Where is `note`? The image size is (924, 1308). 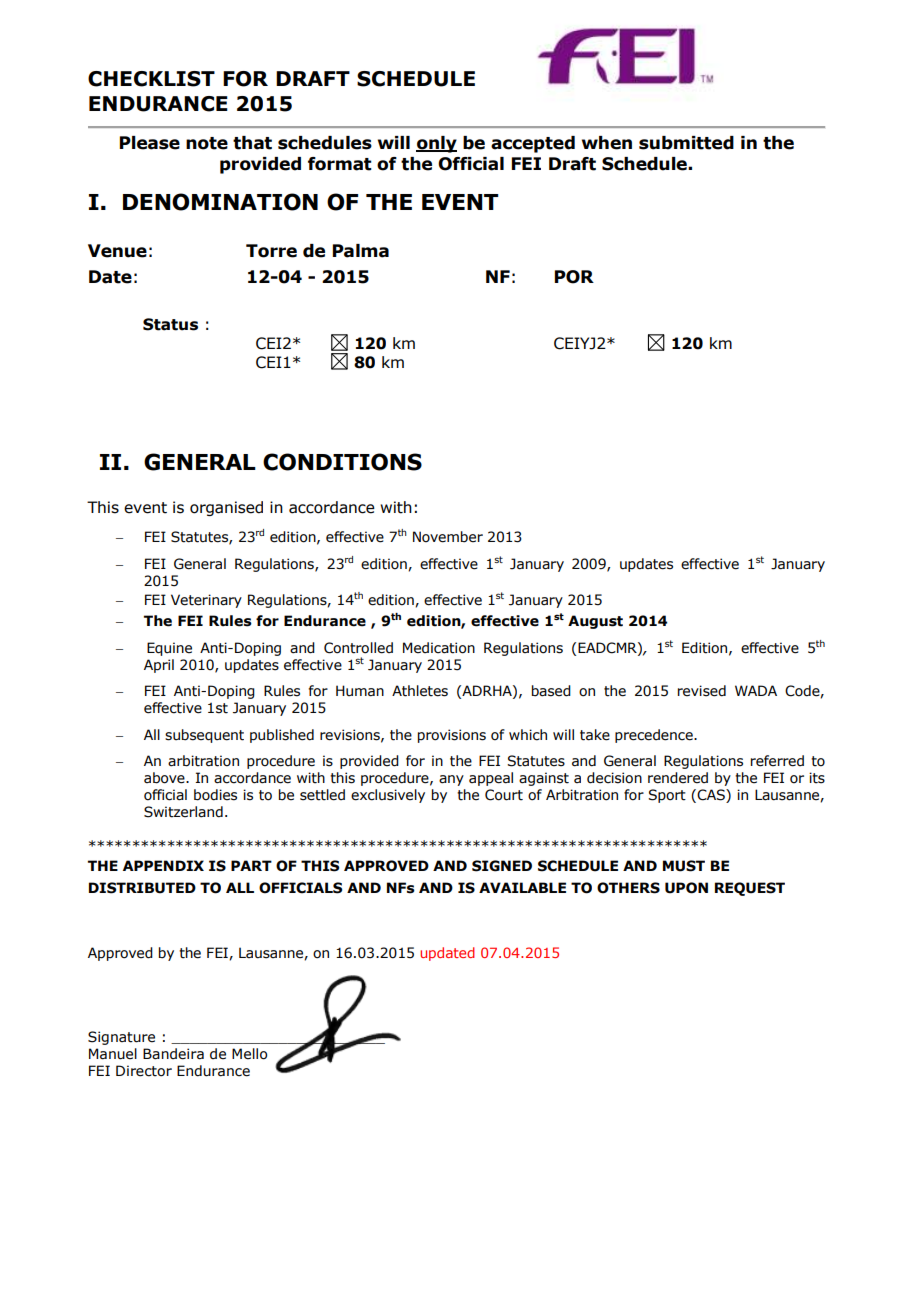 note is located at coordinates (207, 143).
